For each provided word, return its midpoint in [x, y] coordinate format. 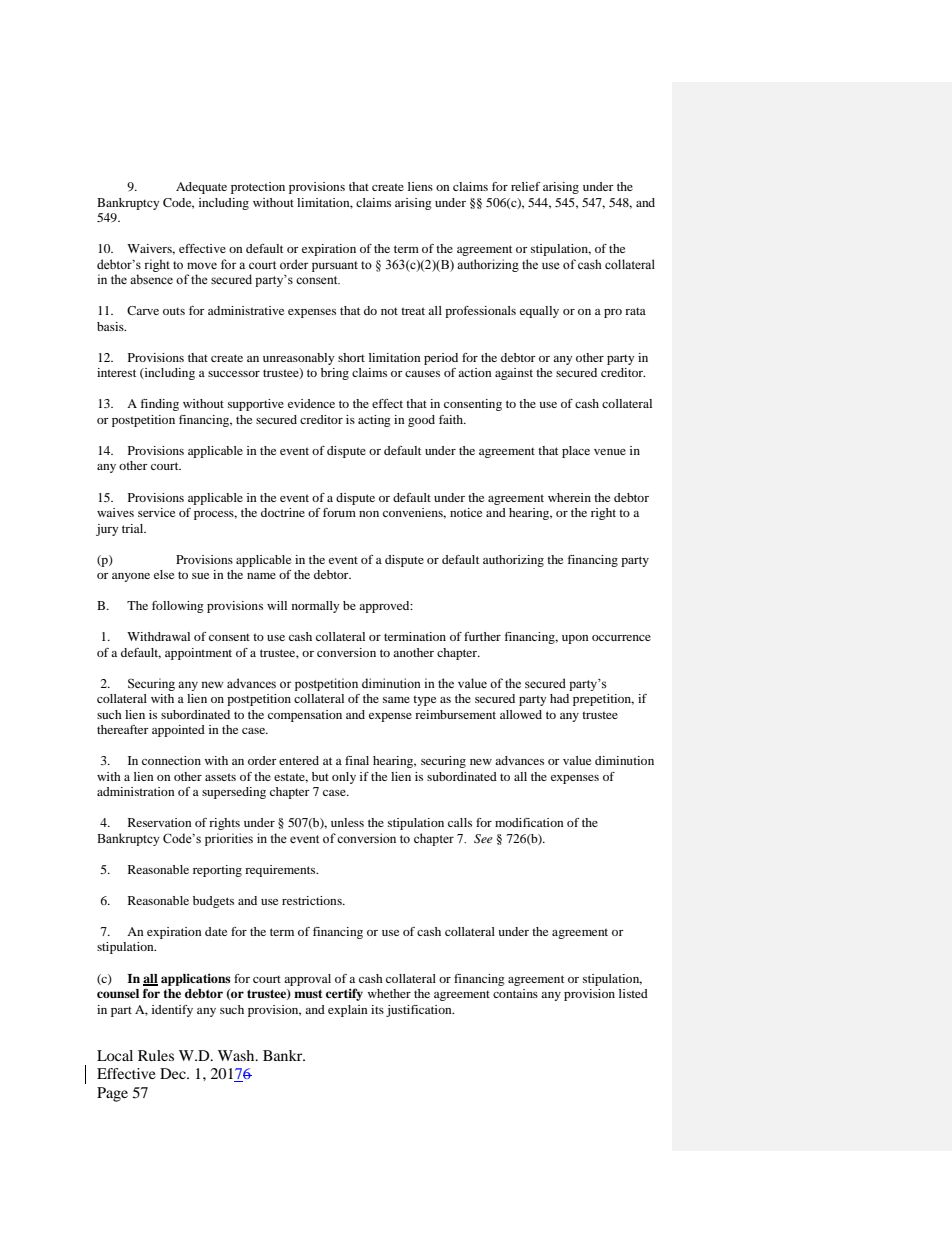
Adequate [201, 188]
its [377, 1009]
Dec [174, 1073]
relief [525, 186]
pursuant [335, 266]
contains [515, 993]
